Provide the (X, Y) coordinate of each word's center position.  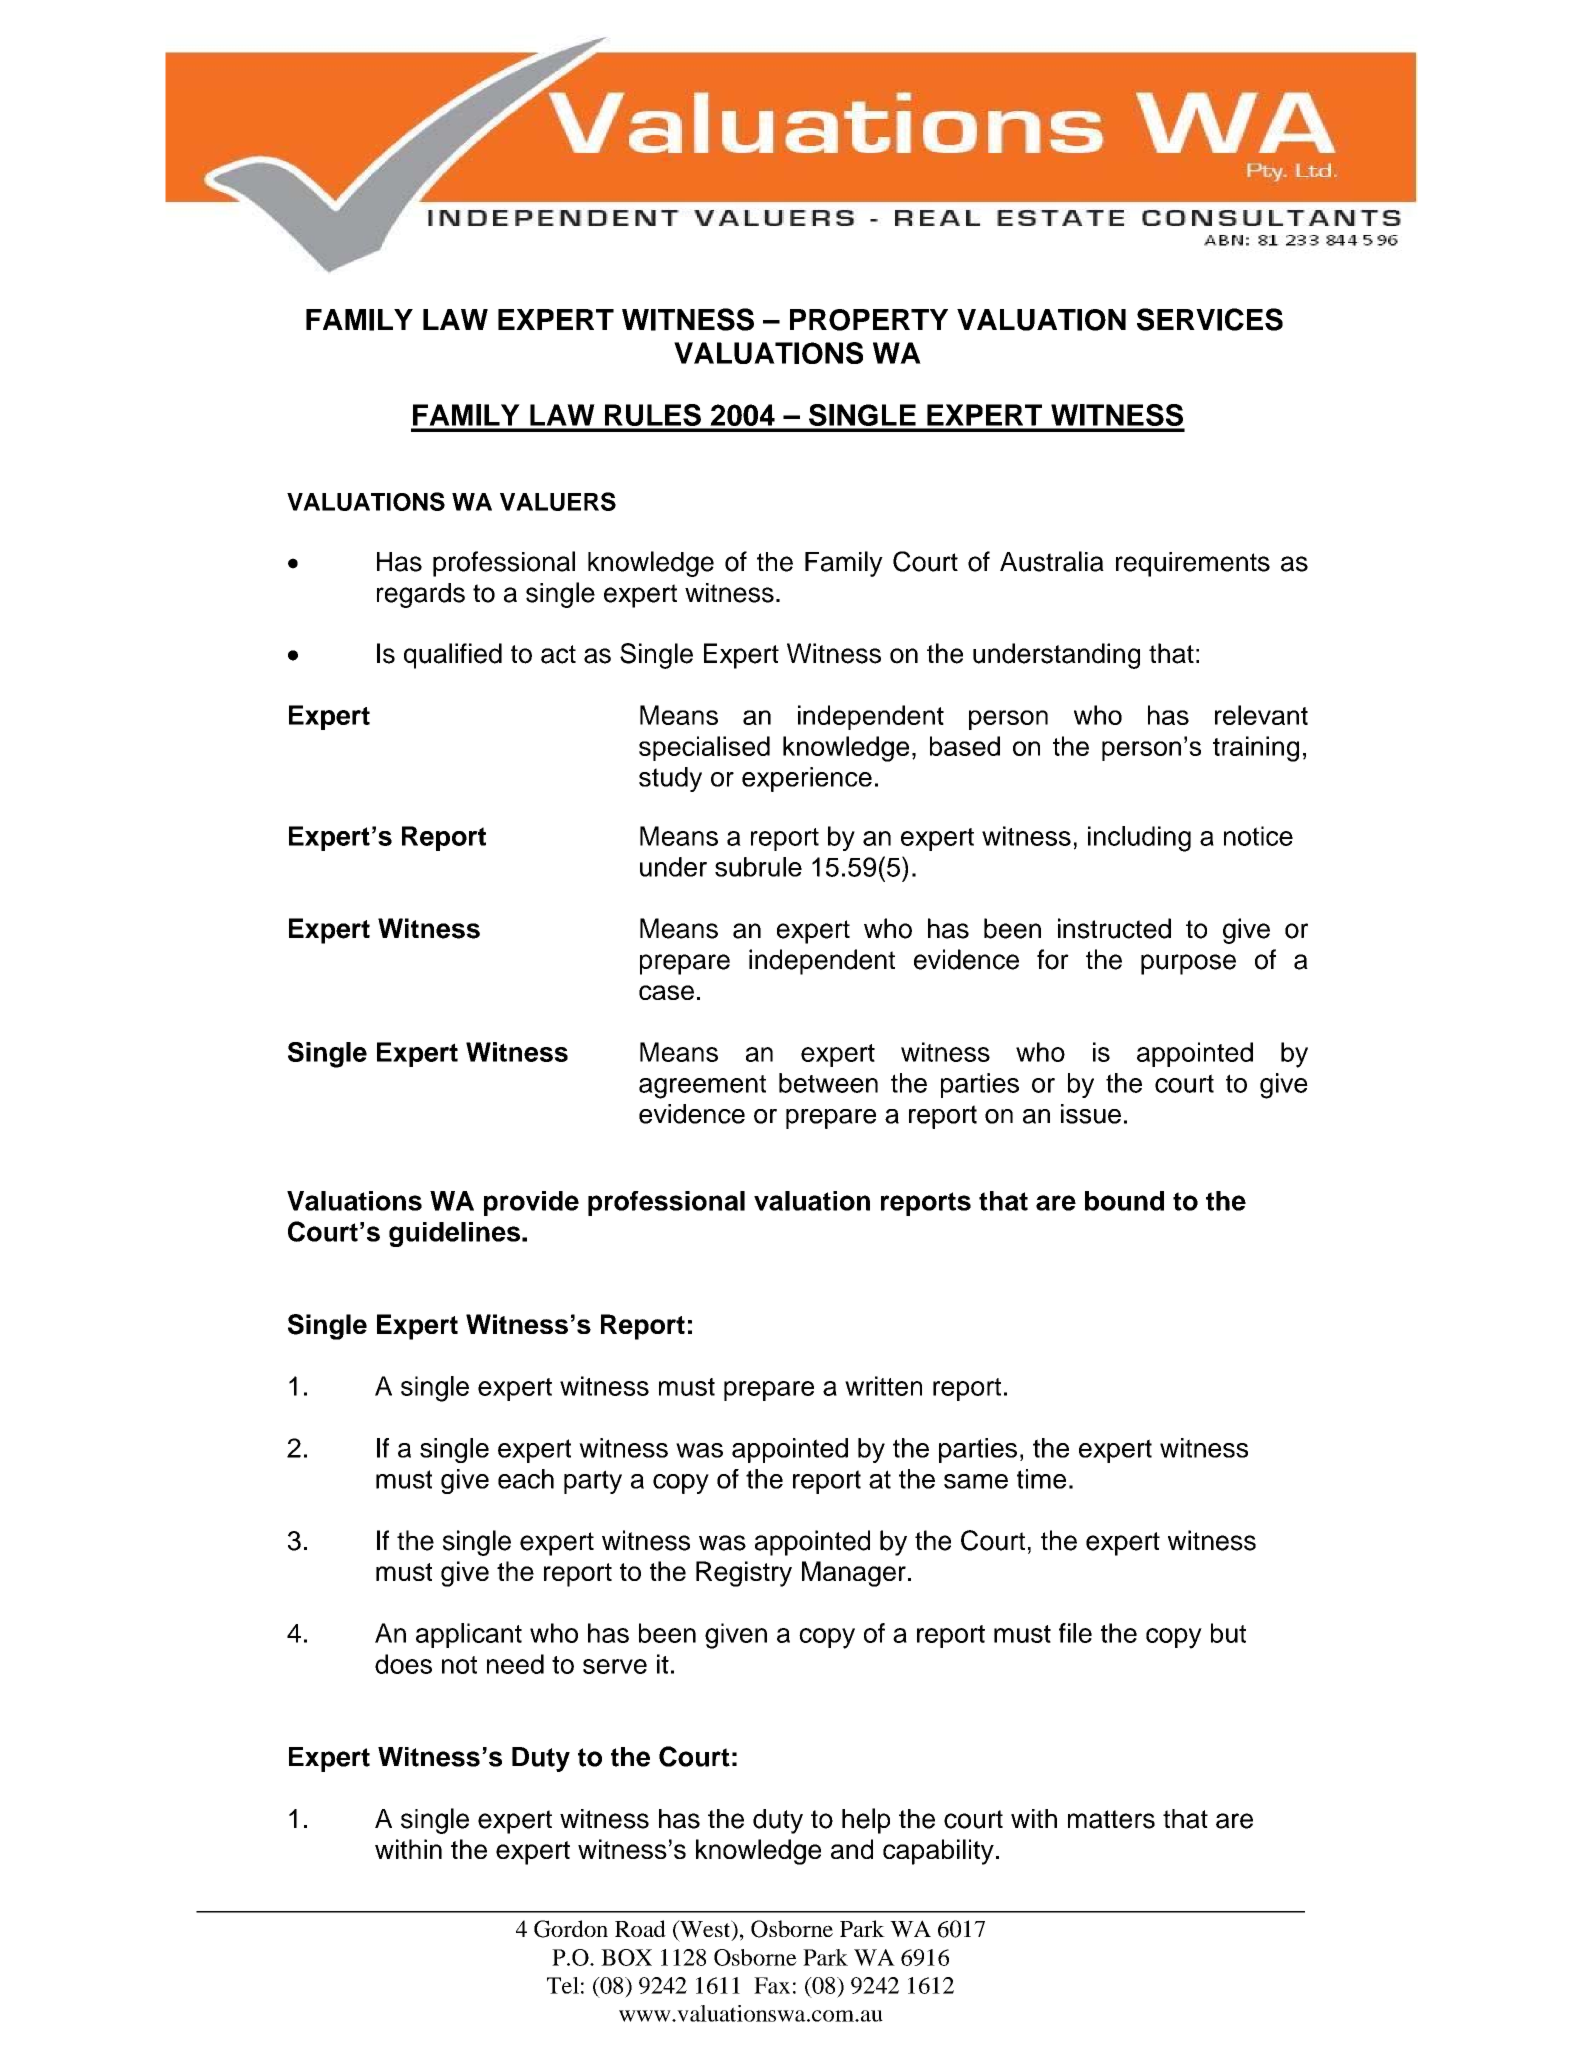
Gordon (571, 1929)
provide (531, 1203)
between (828, 1083)
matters (1111, 1819)
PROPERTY (869, 320)
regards (421, 595)
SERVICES (1210, 319)
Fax (772, 1985)
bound (1124, 1201)
